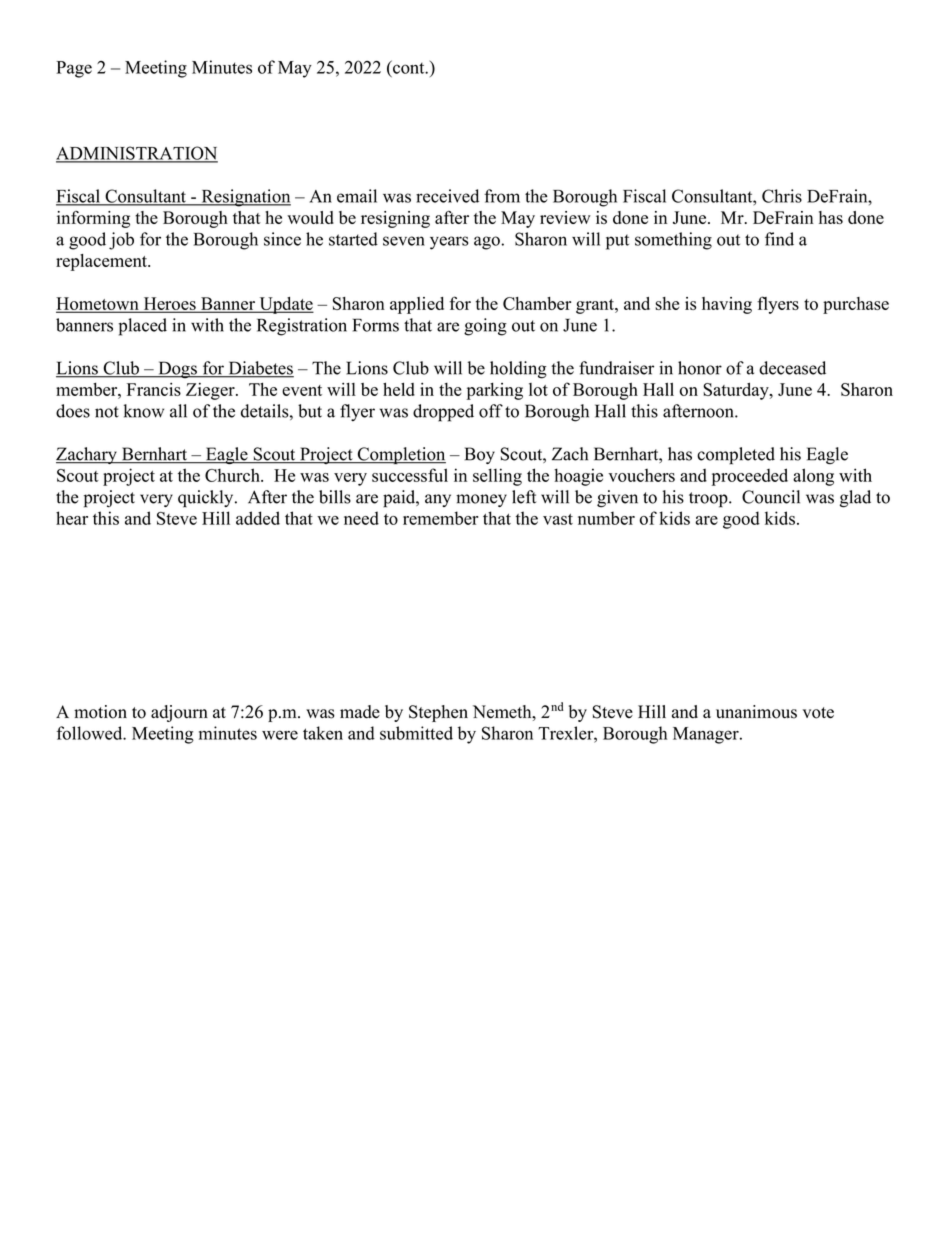 This screenshot has height=1233, width=952. What do you see at coordinates (207, 499) in the screenshot?
I see `quickly` at bounding box center [207, 499].
